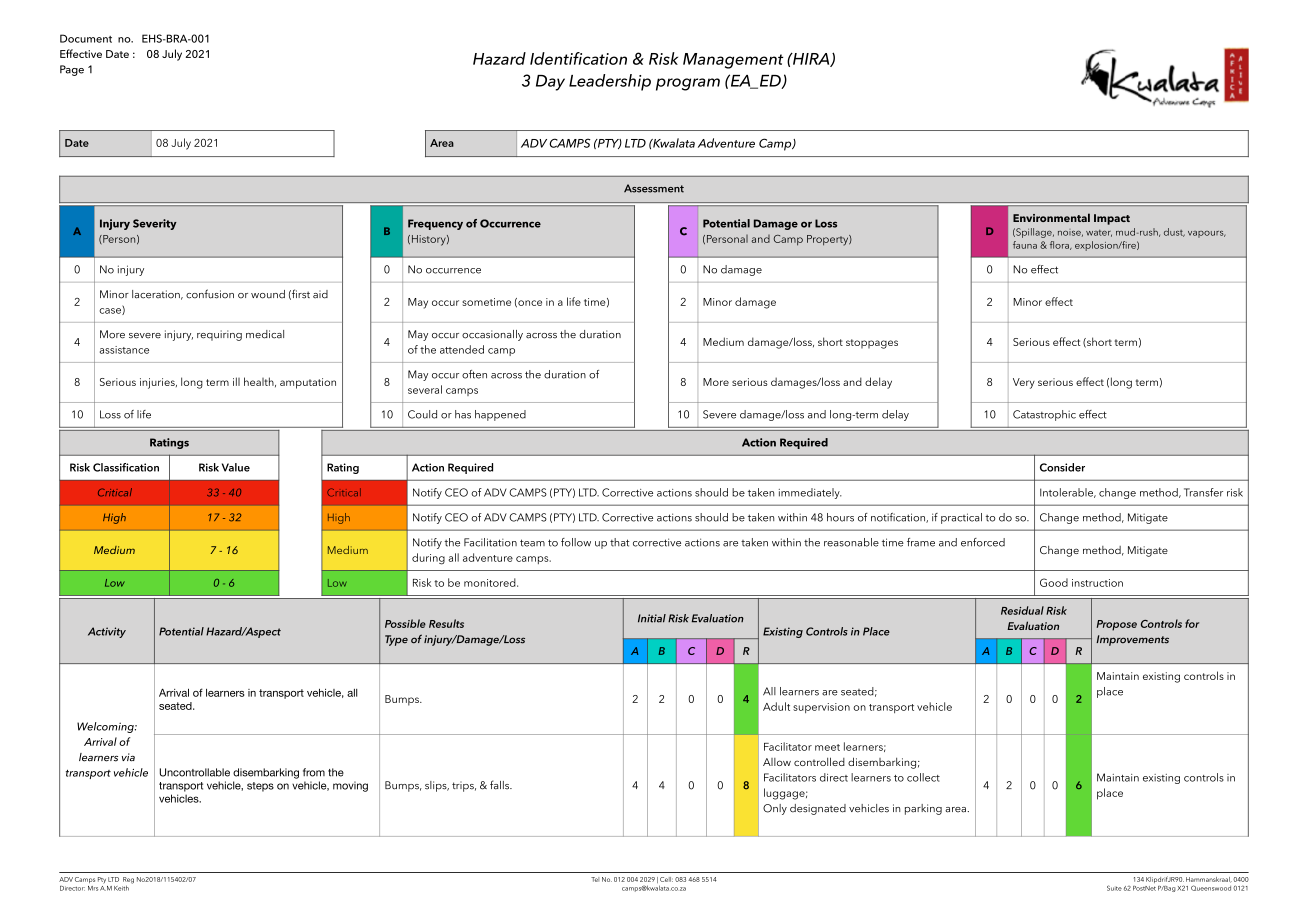 The width and height of the document is (1308, 924). Describe the element at coordinates (610, 82) in the document. I see `Leadership` at that location.
